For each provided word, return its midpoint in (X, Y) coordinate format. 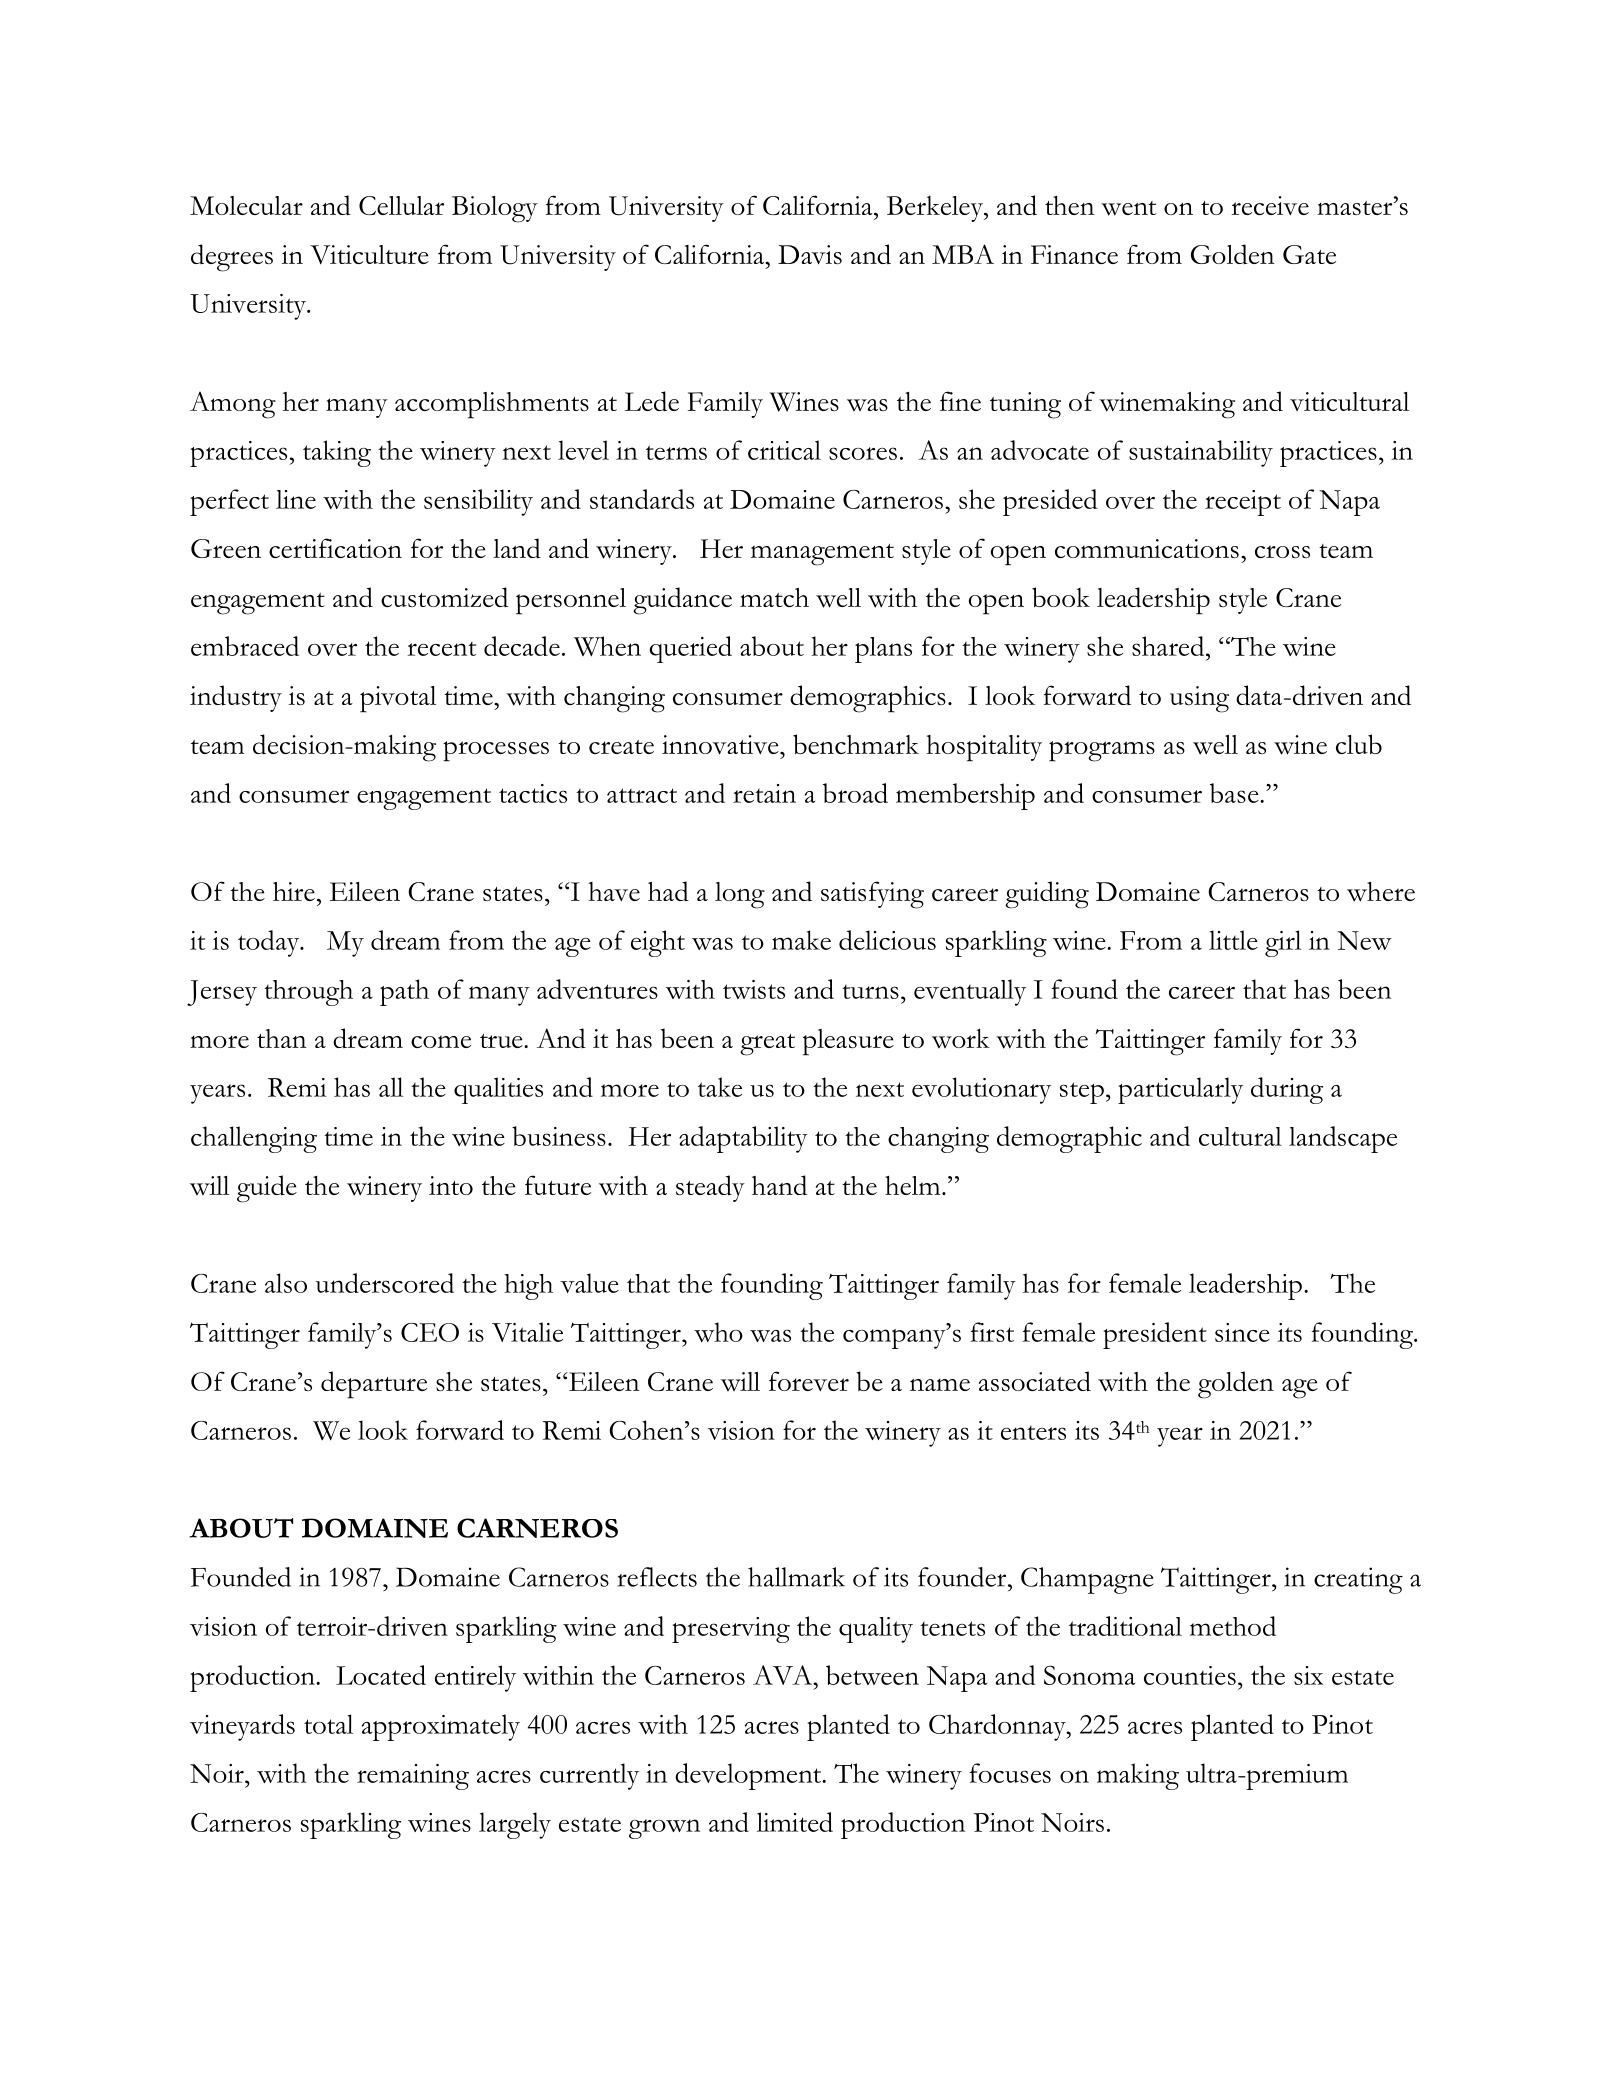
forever (809, 1381)
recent (441, 649)
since (1242, 1332)
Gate (1309, 254)
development (749, 1776)
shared (1169, 646)
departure (374, 1385)
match (774, 597)
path (404, 992)
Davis (810, 255)
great (767, 1045)
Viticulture (369, 254)
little (1233, 940)
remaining (413, 1777)
